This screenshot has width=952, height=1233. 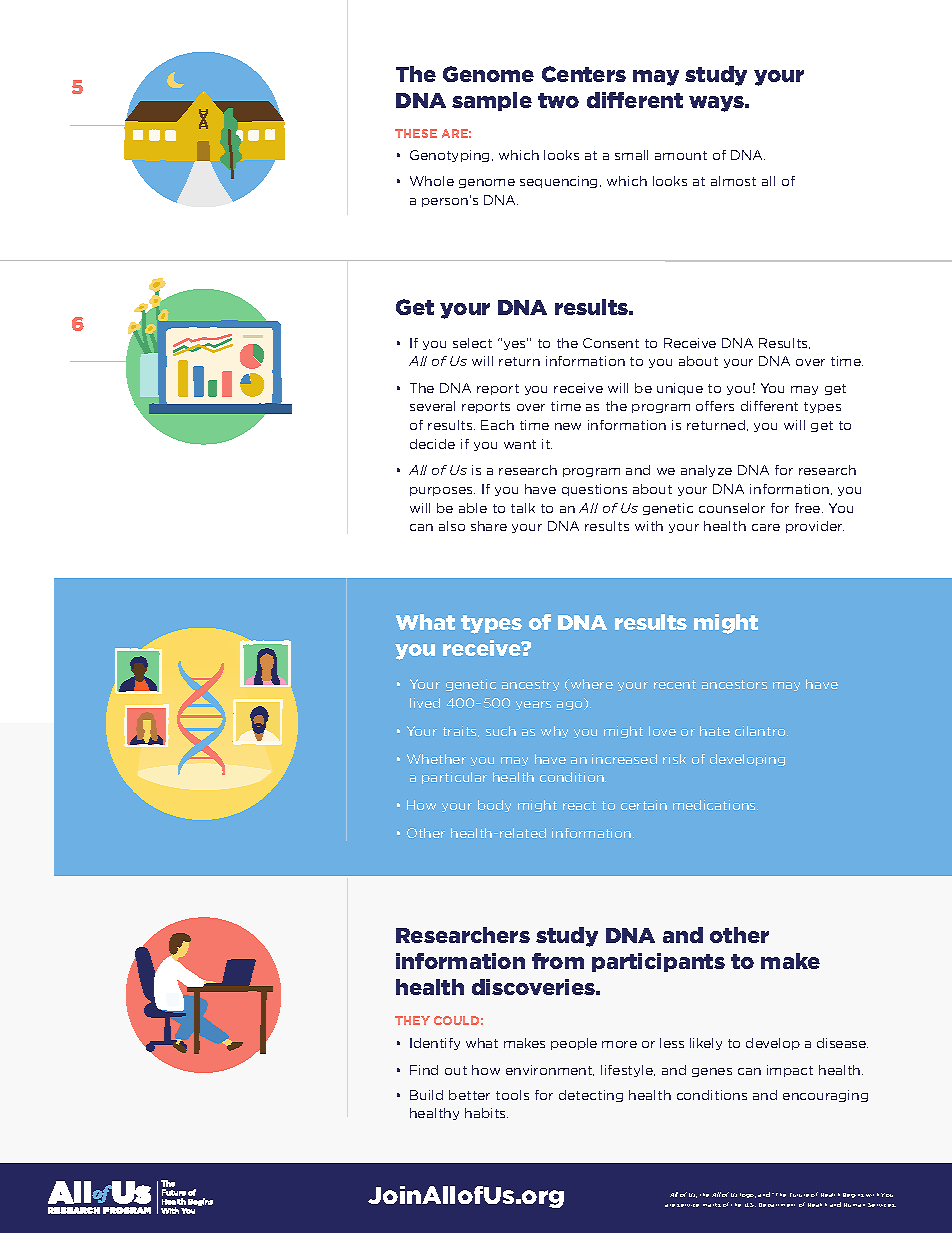 What do you see at coordinates (425, 703) in the screenshot?
I see `lived` at bounding box center [425, 703].
